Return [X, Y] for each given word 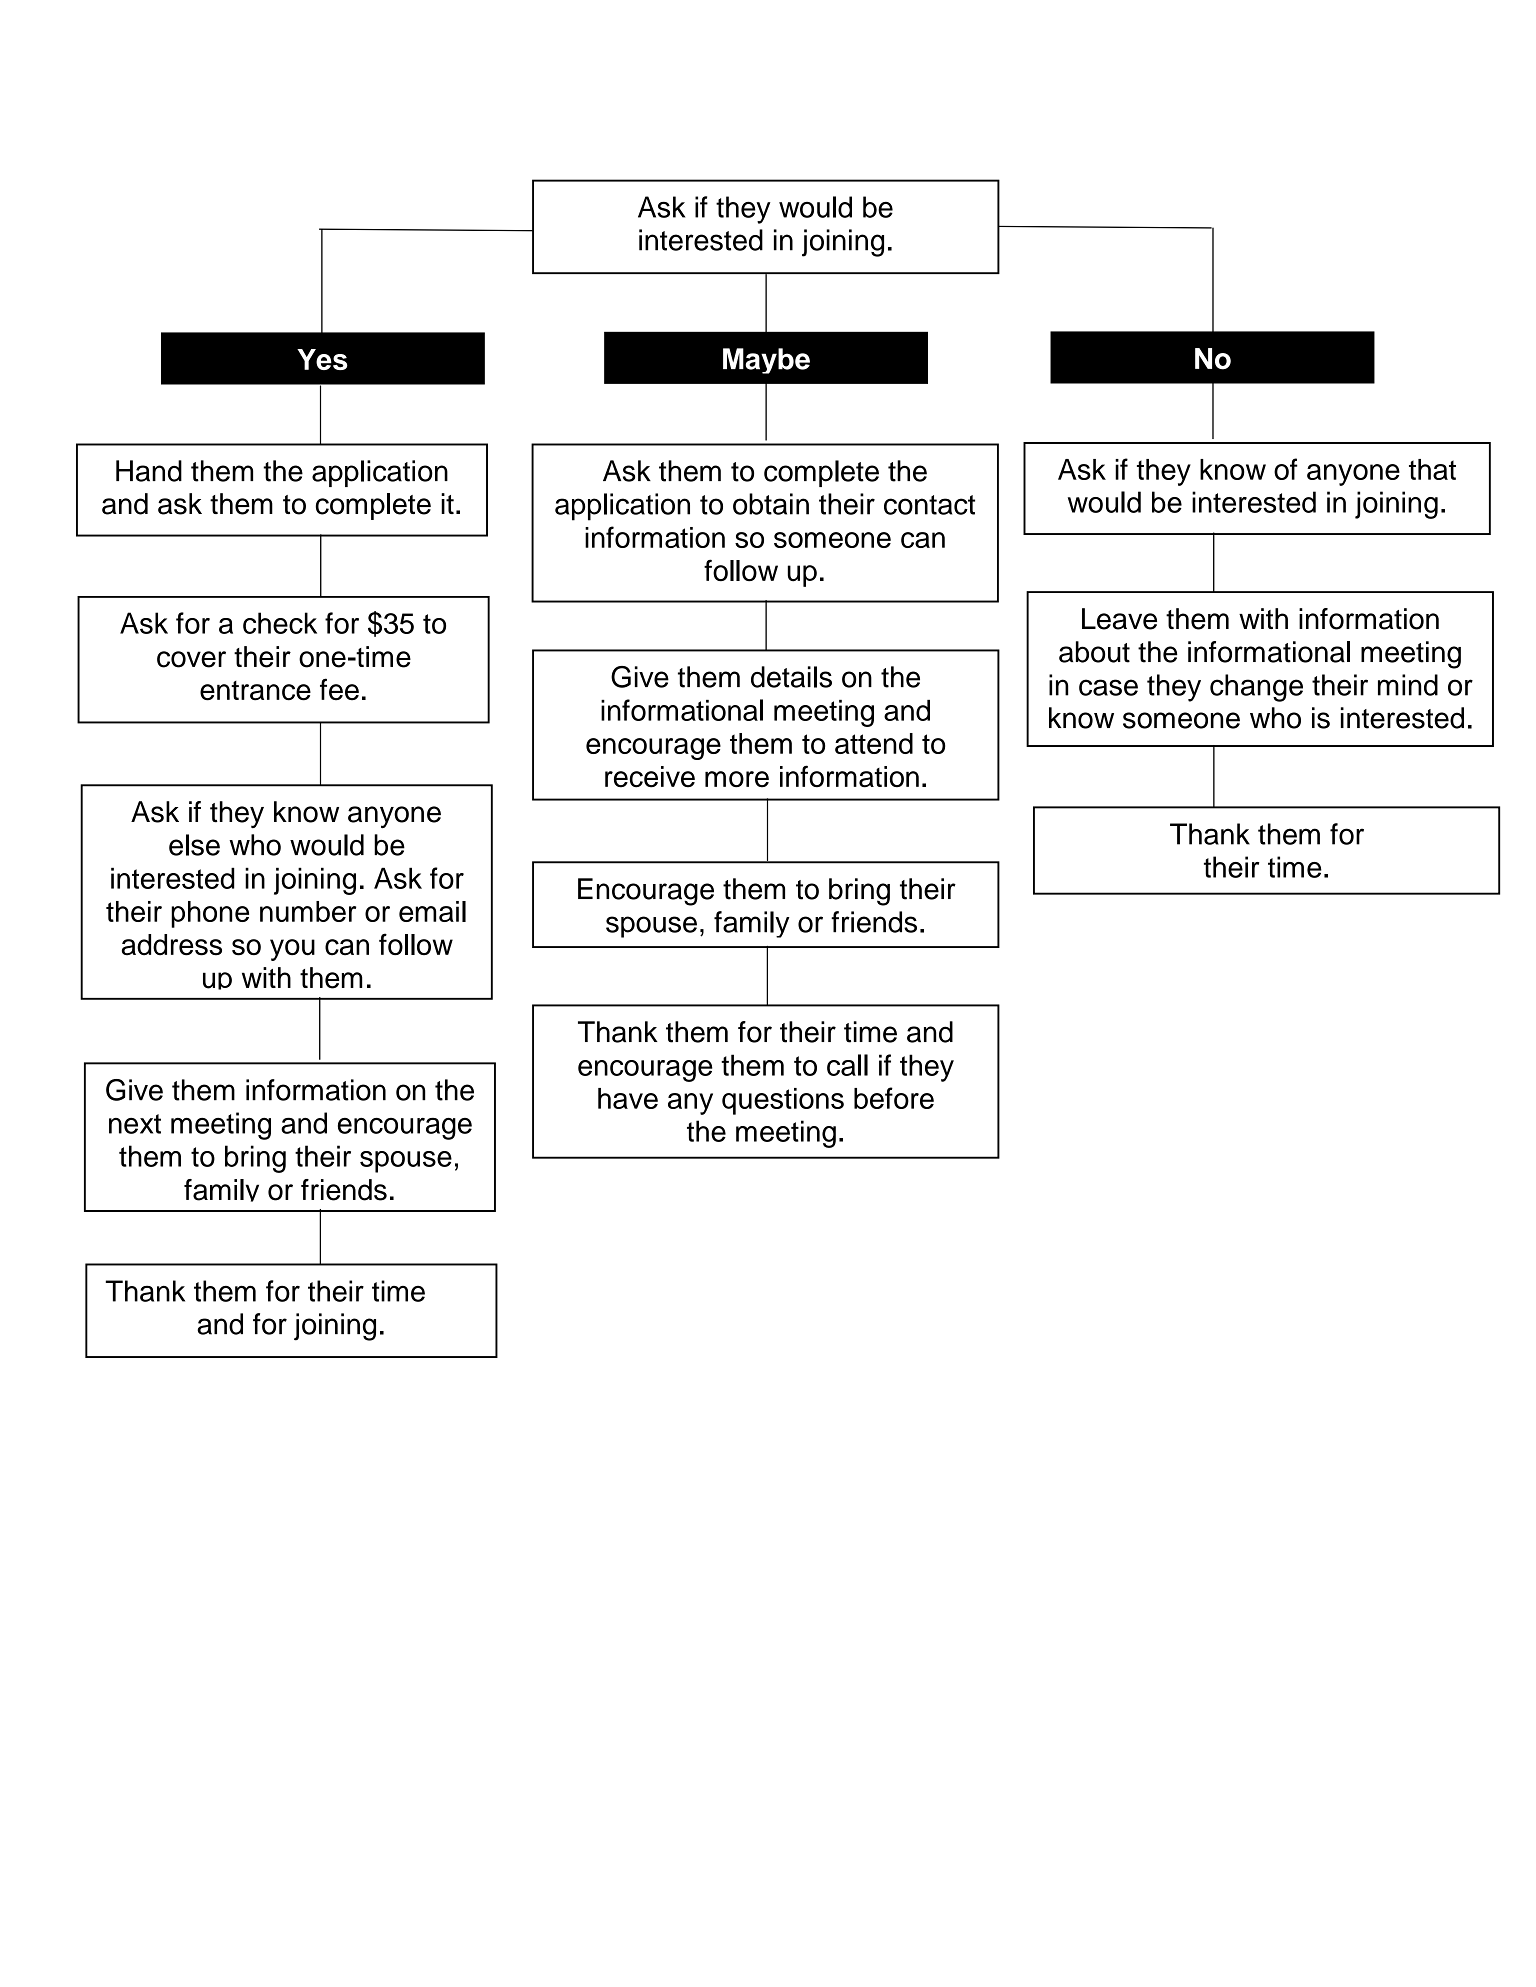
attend [874, 743]
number [308, 911]
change [1256, 688]
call [847, 1065]
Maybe [766, 361]
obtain [771, 504]
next [135, 1124]
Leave [1119, 619]
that [1432, 469]
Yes [322, 359]
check [280, 623]
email [432, 911]
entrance [255, 691]
